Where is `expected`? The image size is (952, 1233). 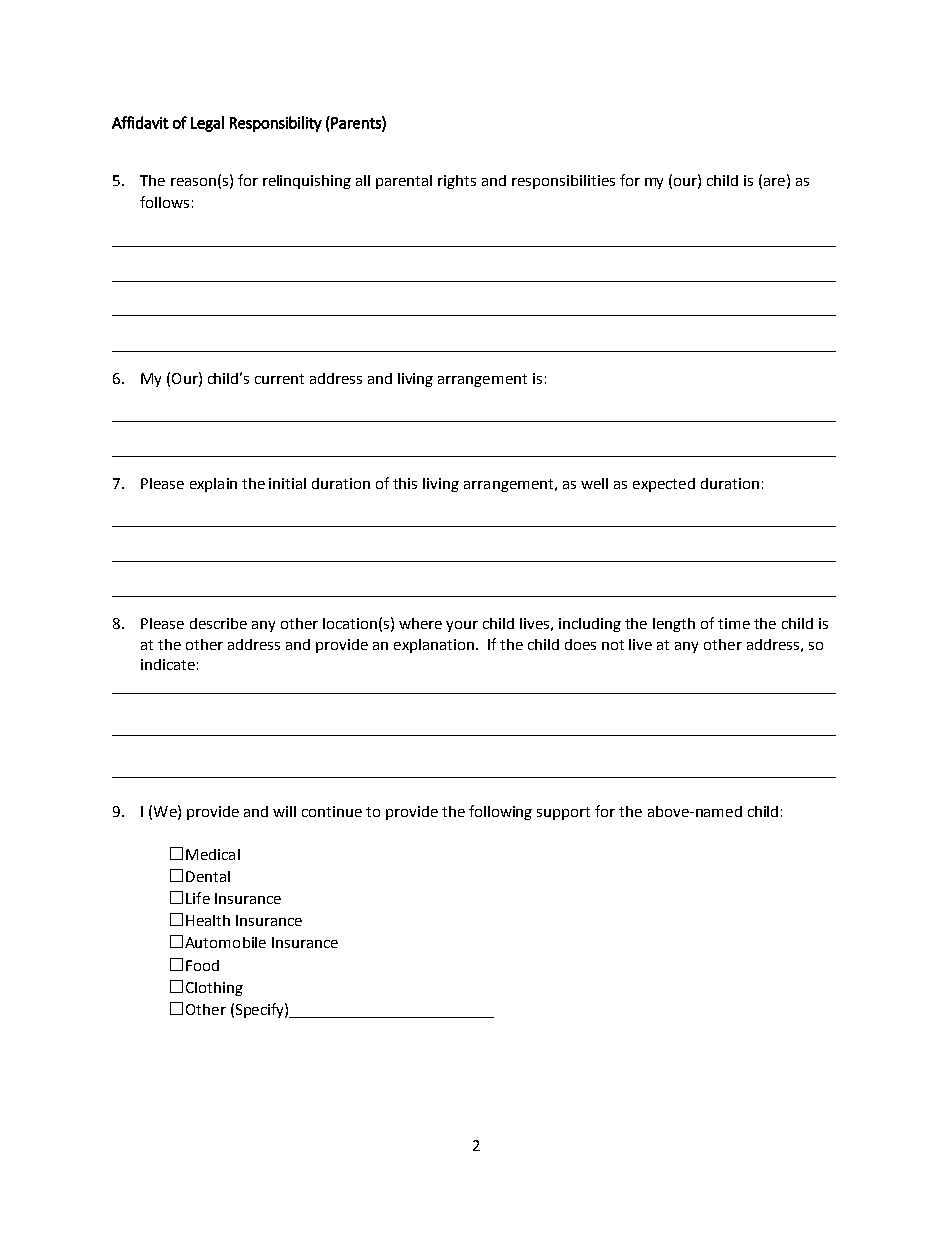
expected is located at coordinates (664, 485).
